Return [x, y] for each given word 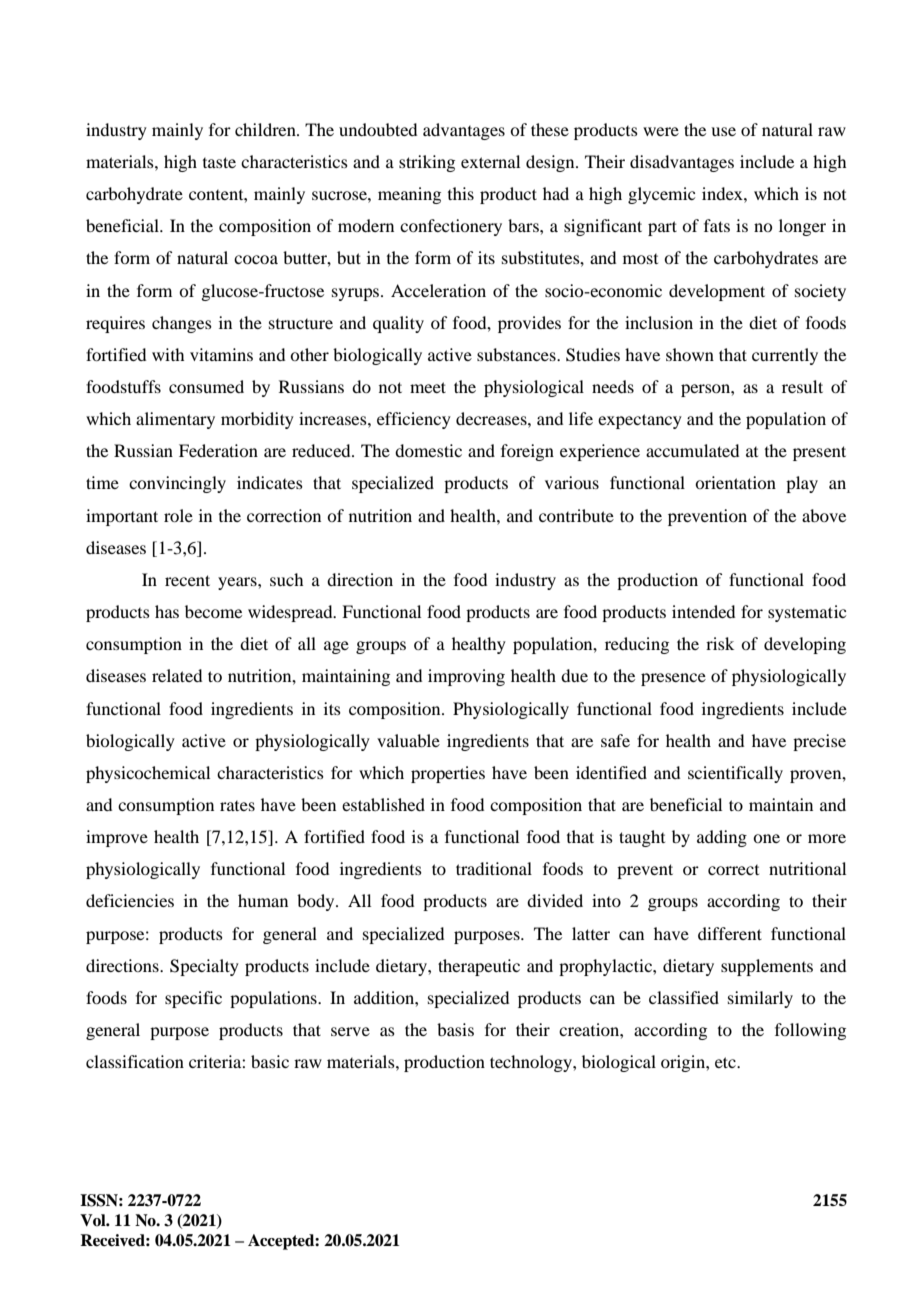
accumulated [692, 450]
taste [219, 162]
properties [448, 774]
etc [726, 1062]
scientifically [735, 774]
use [723, 131]
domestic [428, 450]
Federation [218, 450]
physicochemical [148, 774]
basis [455, 1029]
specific [193, 999]
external [490, 161]
